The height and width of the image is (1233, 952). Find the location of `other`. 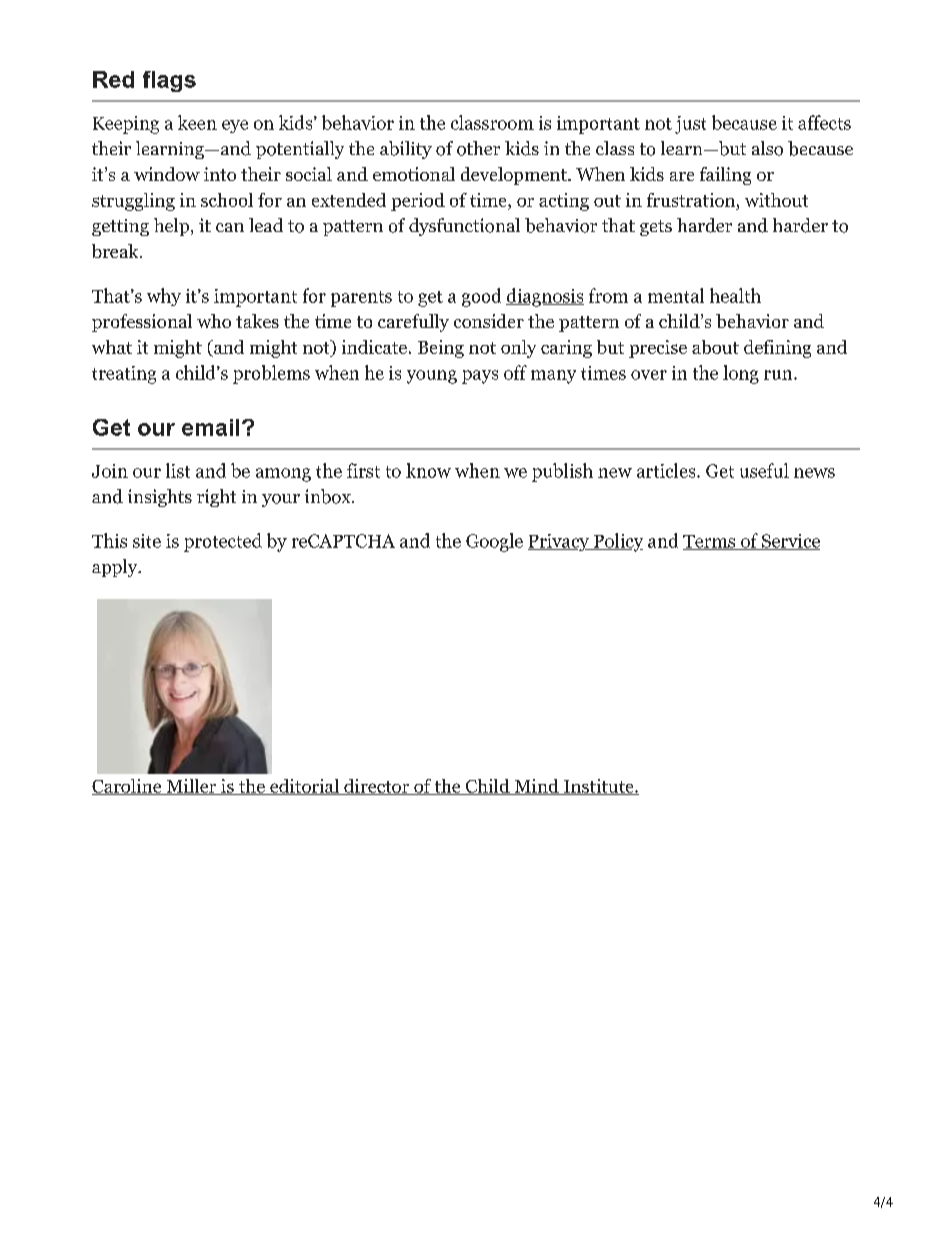

other is located at coordinates (478, 148).
